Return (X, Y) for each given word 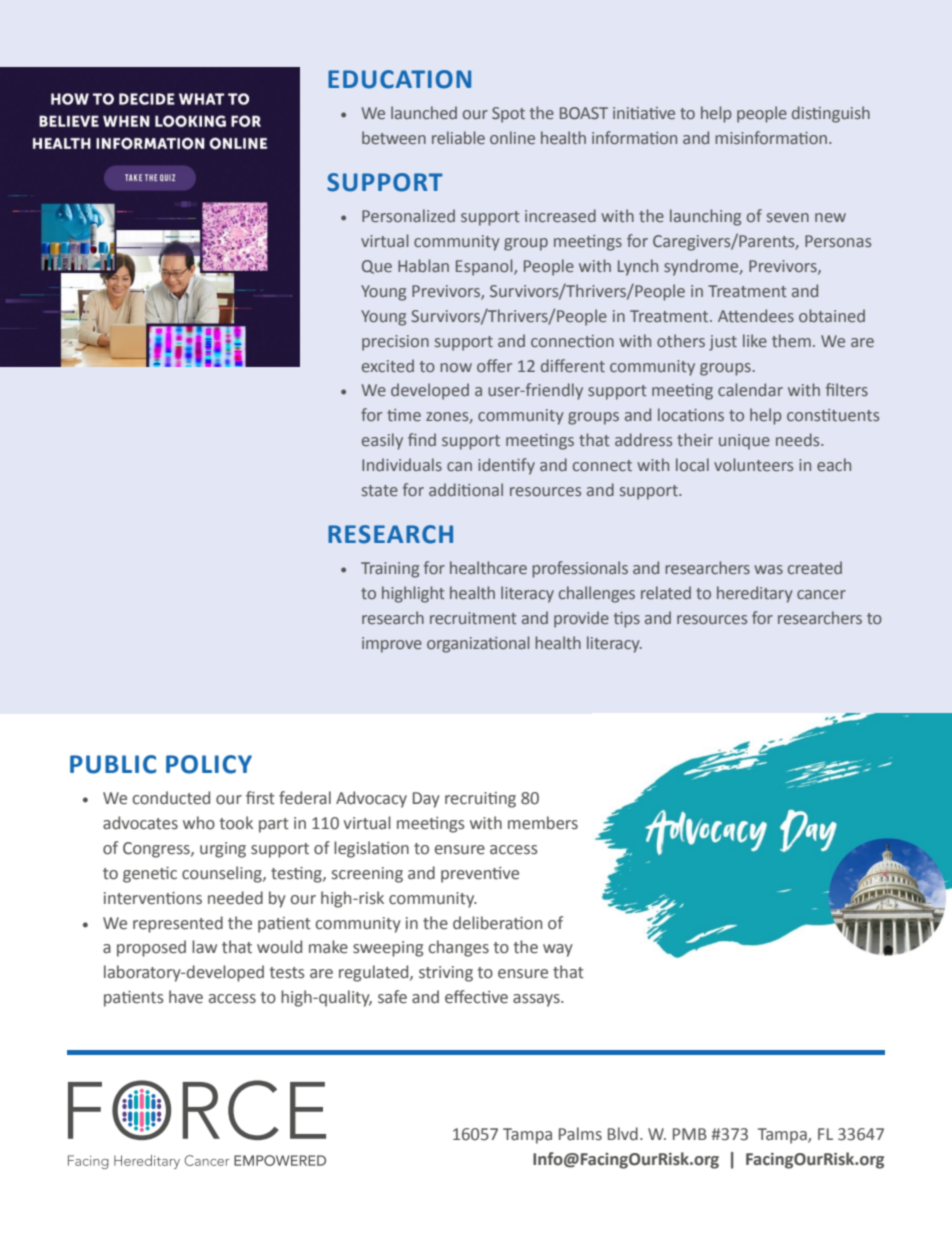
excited (388, 365)
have (186, 997)
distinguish (831, 114)
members (543, 823)
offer (494, 365)
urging (223, 850)
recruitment (473, 618)
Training (390, 570)
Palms (580, 1134)
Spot (508, 115)
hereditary (755, 594)
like (755, 340)
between (394, 137)
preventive (480, 875)
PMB (690, 1134)
